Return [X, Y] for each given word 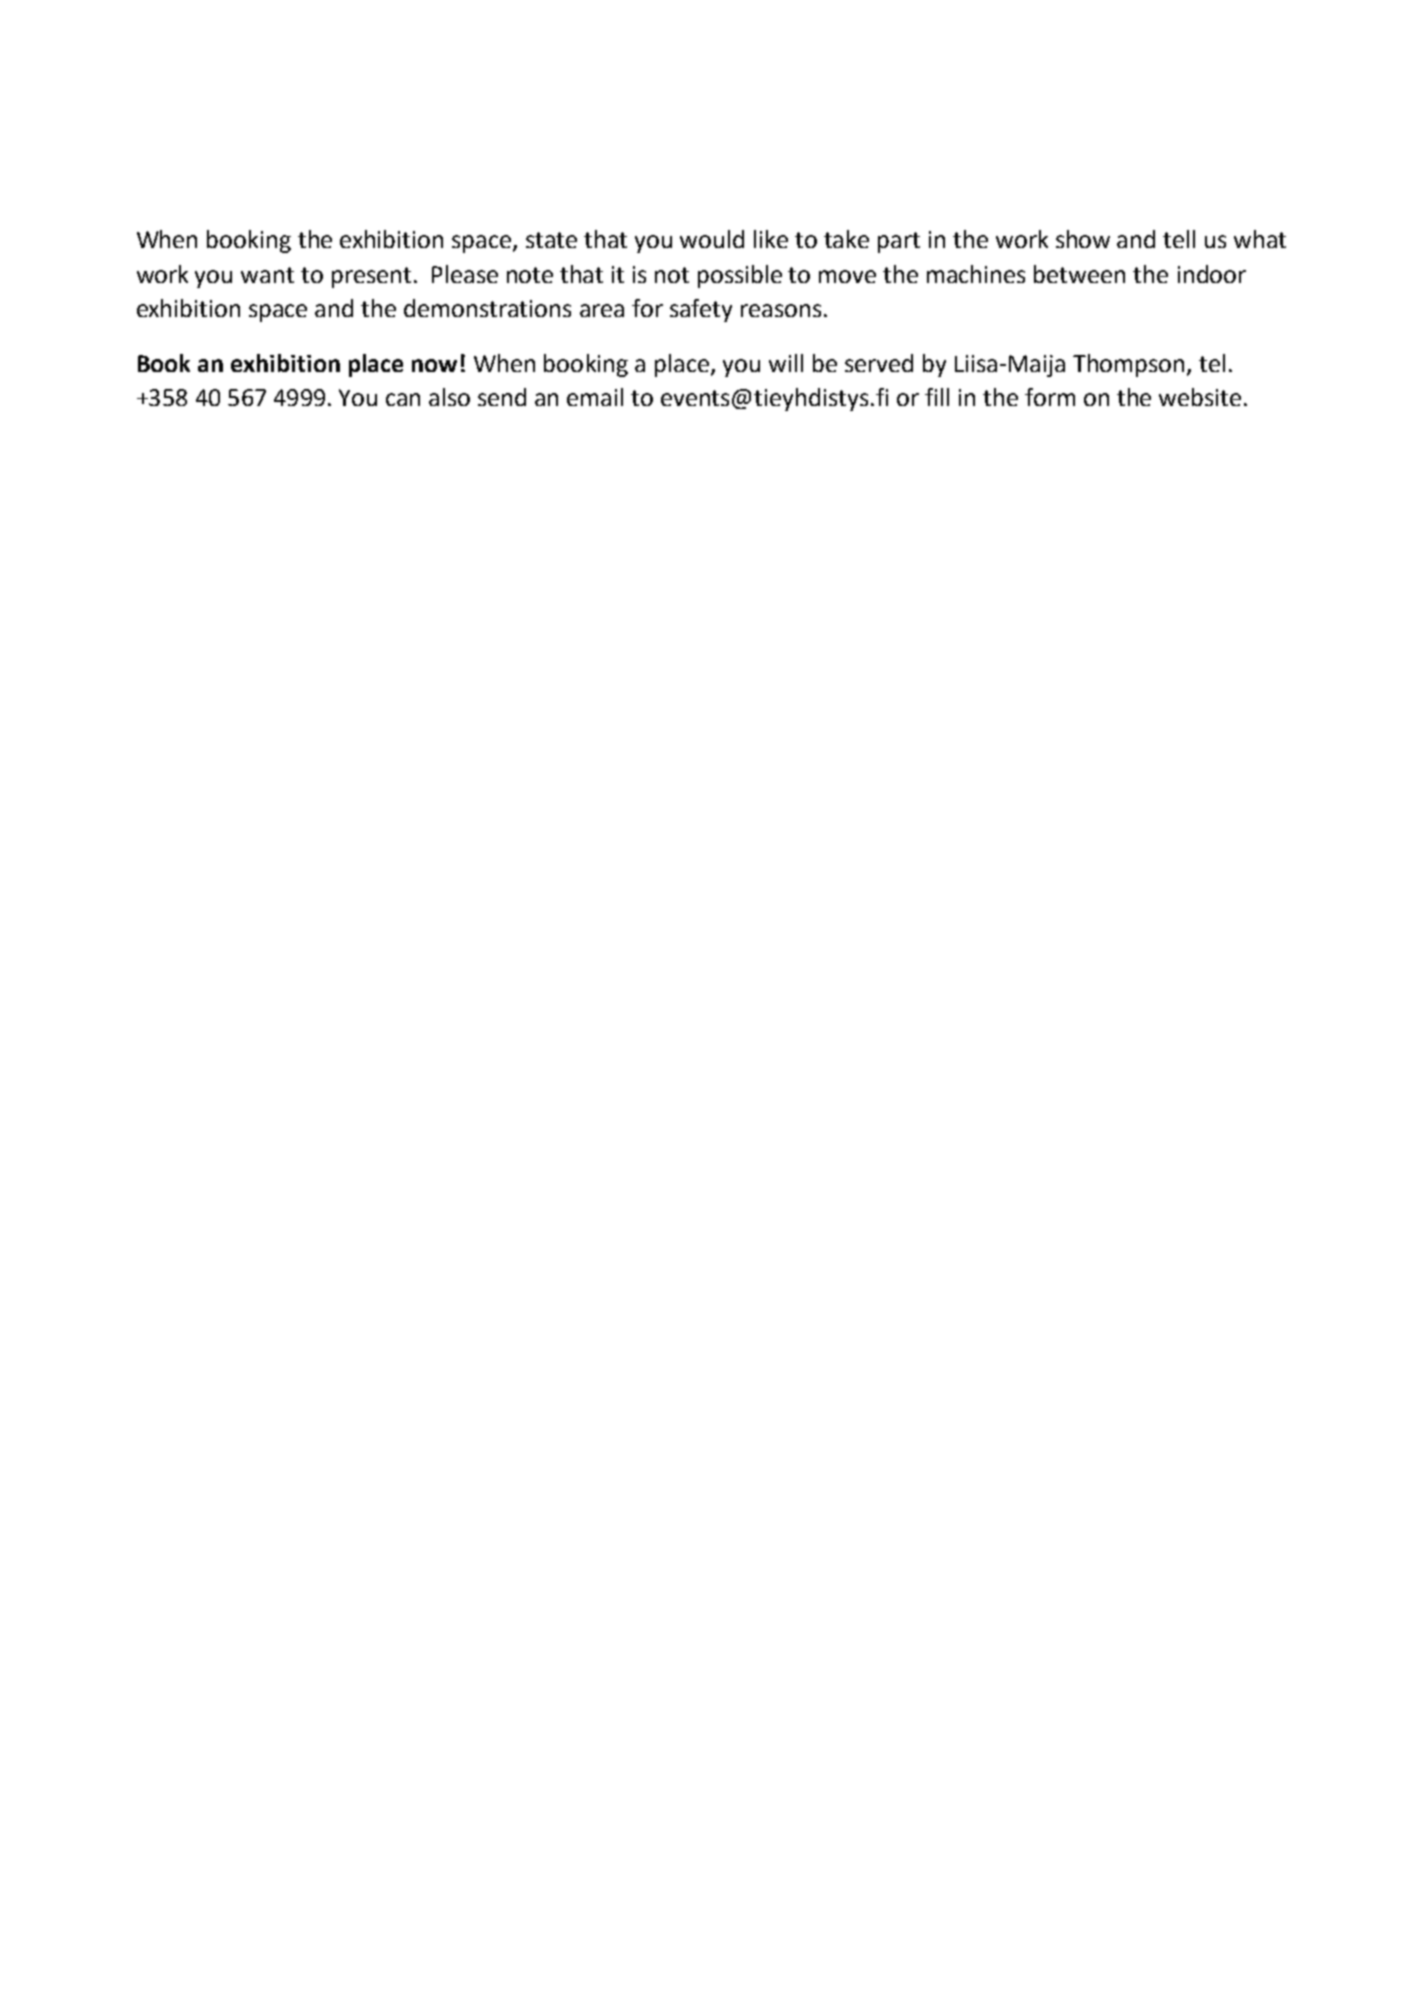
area [602, 310]
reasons [781, 310]
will [786, 363]
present [371, 277]
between [1079, 274]
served [879, 363]
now [434, 365]
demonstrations [487, 308]
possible [740, 276]
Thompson [1128, 365]
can [403, 399]
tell [1179, 239]
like [771, 239]
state [551, 240]
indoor [1212, 274]
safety [701, 310]
